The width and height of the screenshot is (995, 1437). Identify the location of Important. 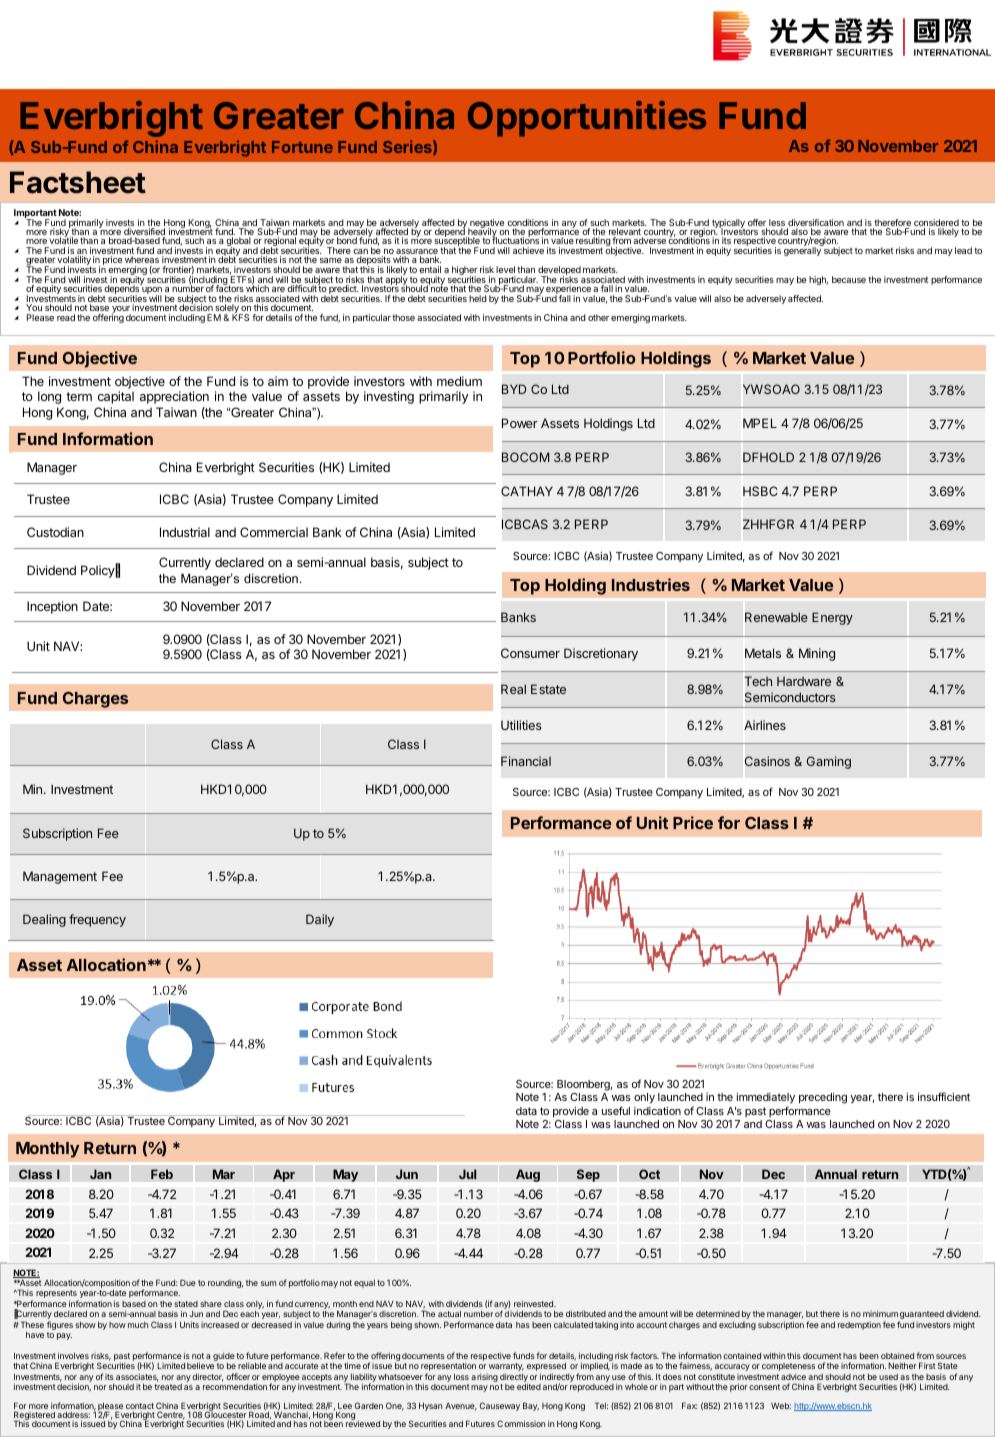
(35, 215).
